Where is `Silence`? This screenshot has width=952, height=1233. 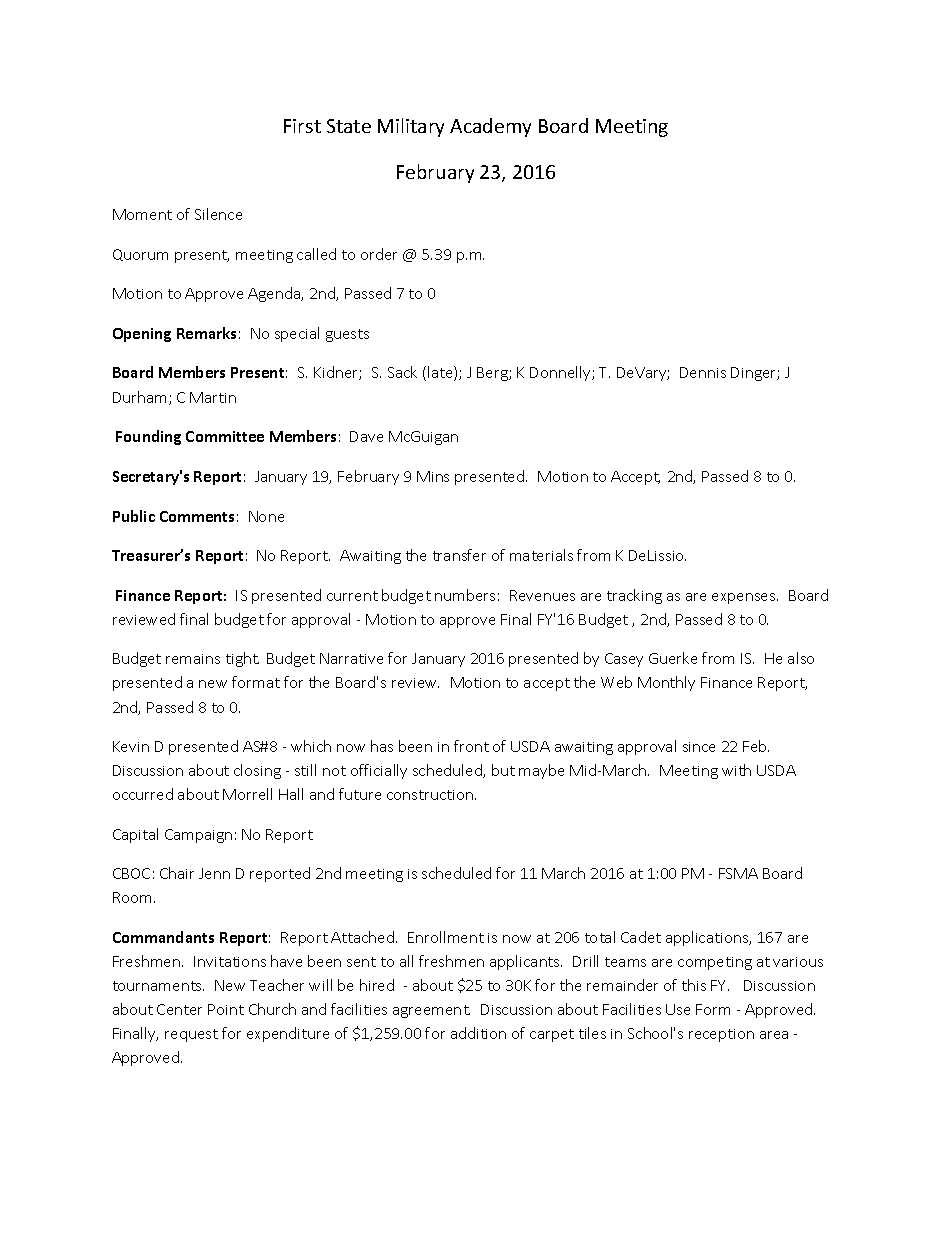 Silence is located at coordinates (218, 214).
